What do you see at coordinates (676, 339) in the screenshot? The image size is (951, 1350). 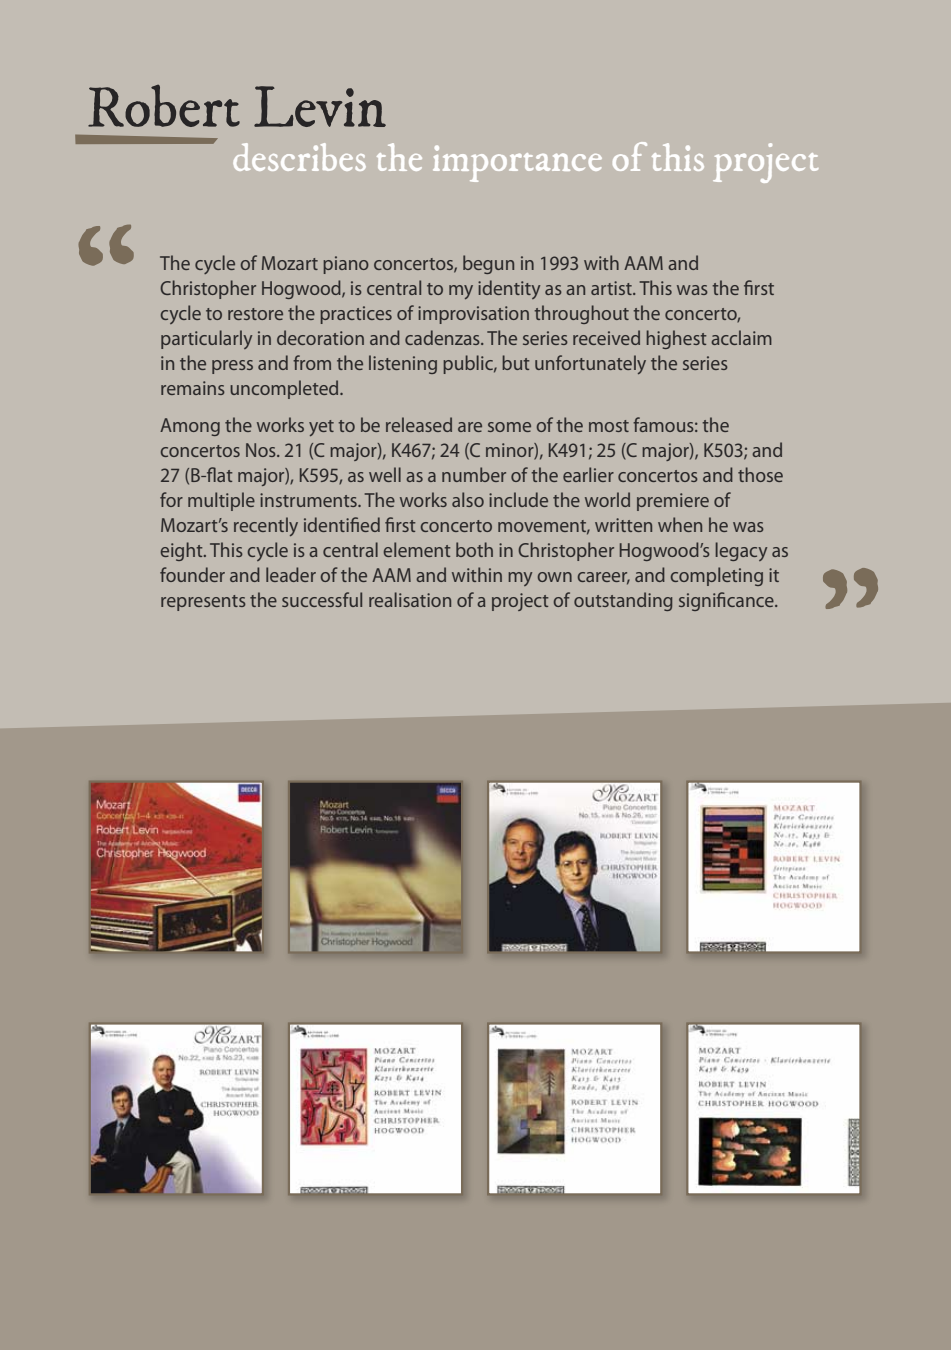 I see `highest` at bounding box center [676, 339].
